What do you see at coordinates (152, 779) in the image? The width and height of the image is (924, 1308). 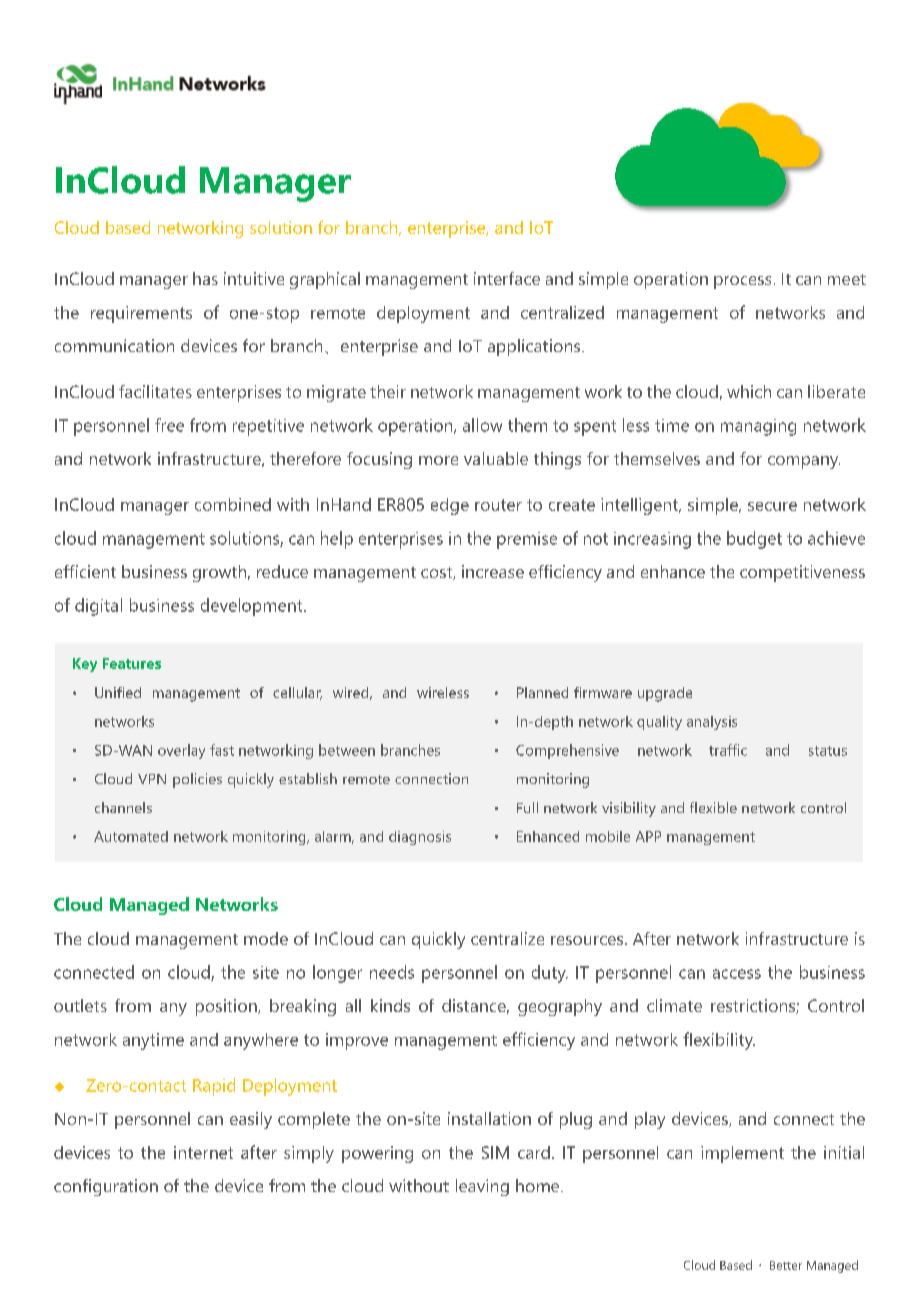 I see `VPN` at bounding box center [152, 779].
